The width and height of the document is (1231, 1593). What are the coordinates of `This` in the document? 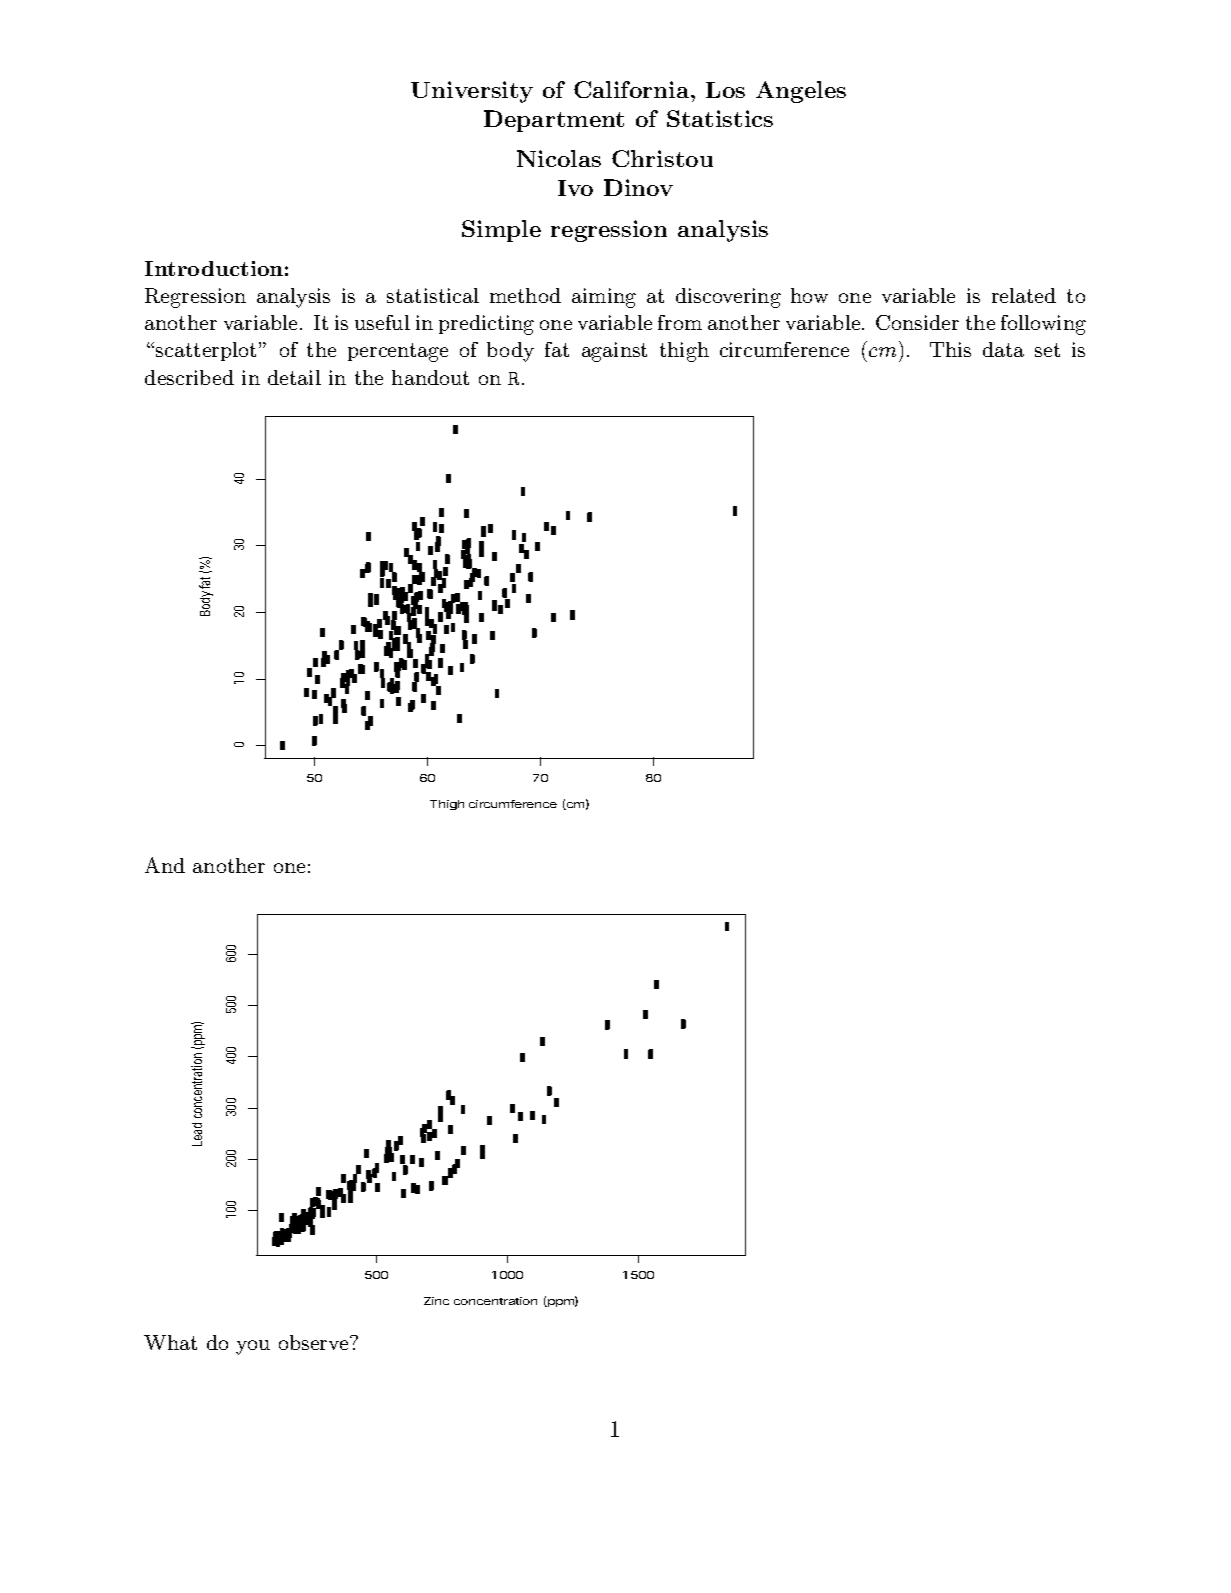 It's located at (950, 349).
